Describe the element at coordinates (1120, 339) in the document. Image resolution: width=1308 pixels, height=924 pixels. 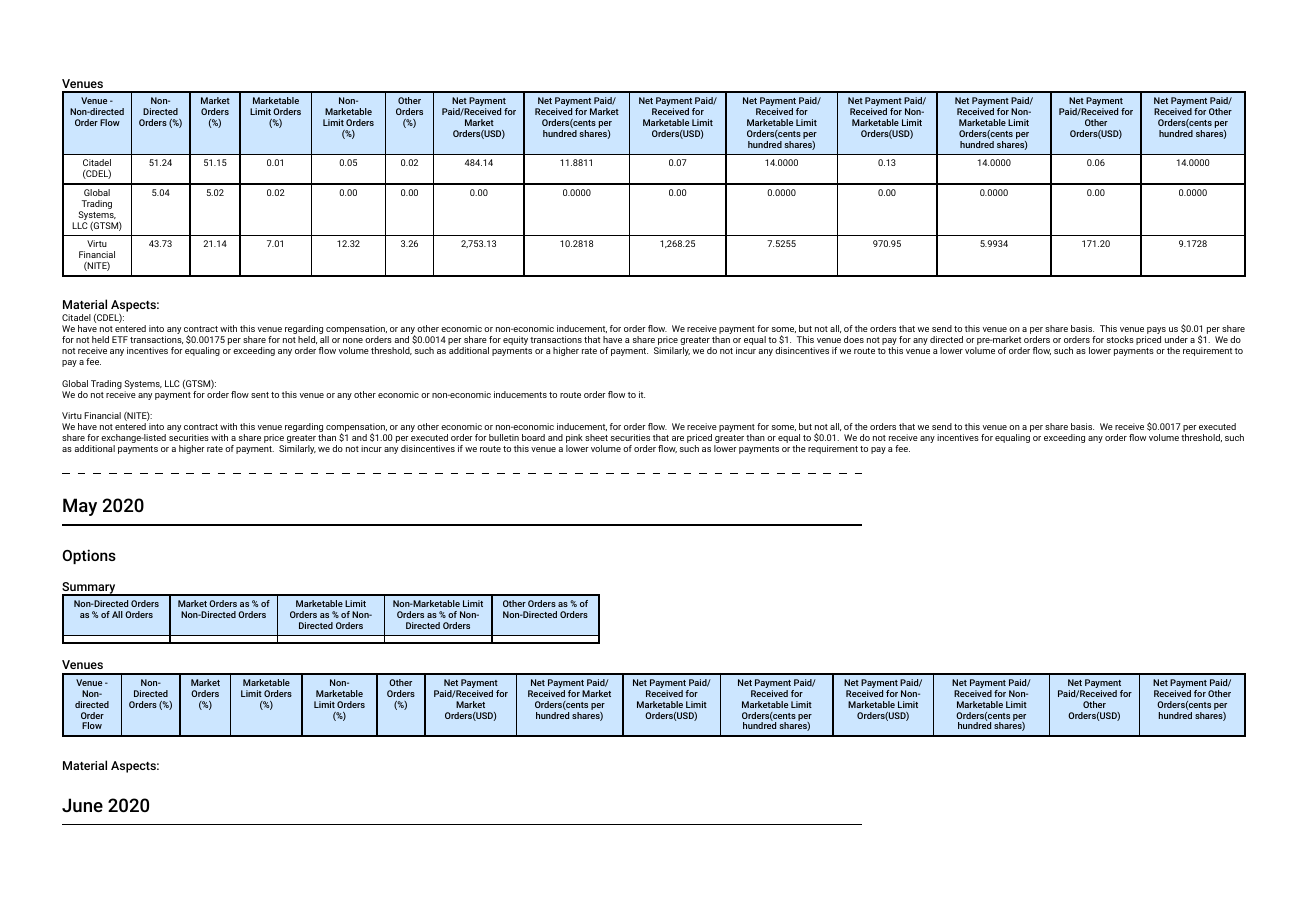
I see `stocks` at that location.
